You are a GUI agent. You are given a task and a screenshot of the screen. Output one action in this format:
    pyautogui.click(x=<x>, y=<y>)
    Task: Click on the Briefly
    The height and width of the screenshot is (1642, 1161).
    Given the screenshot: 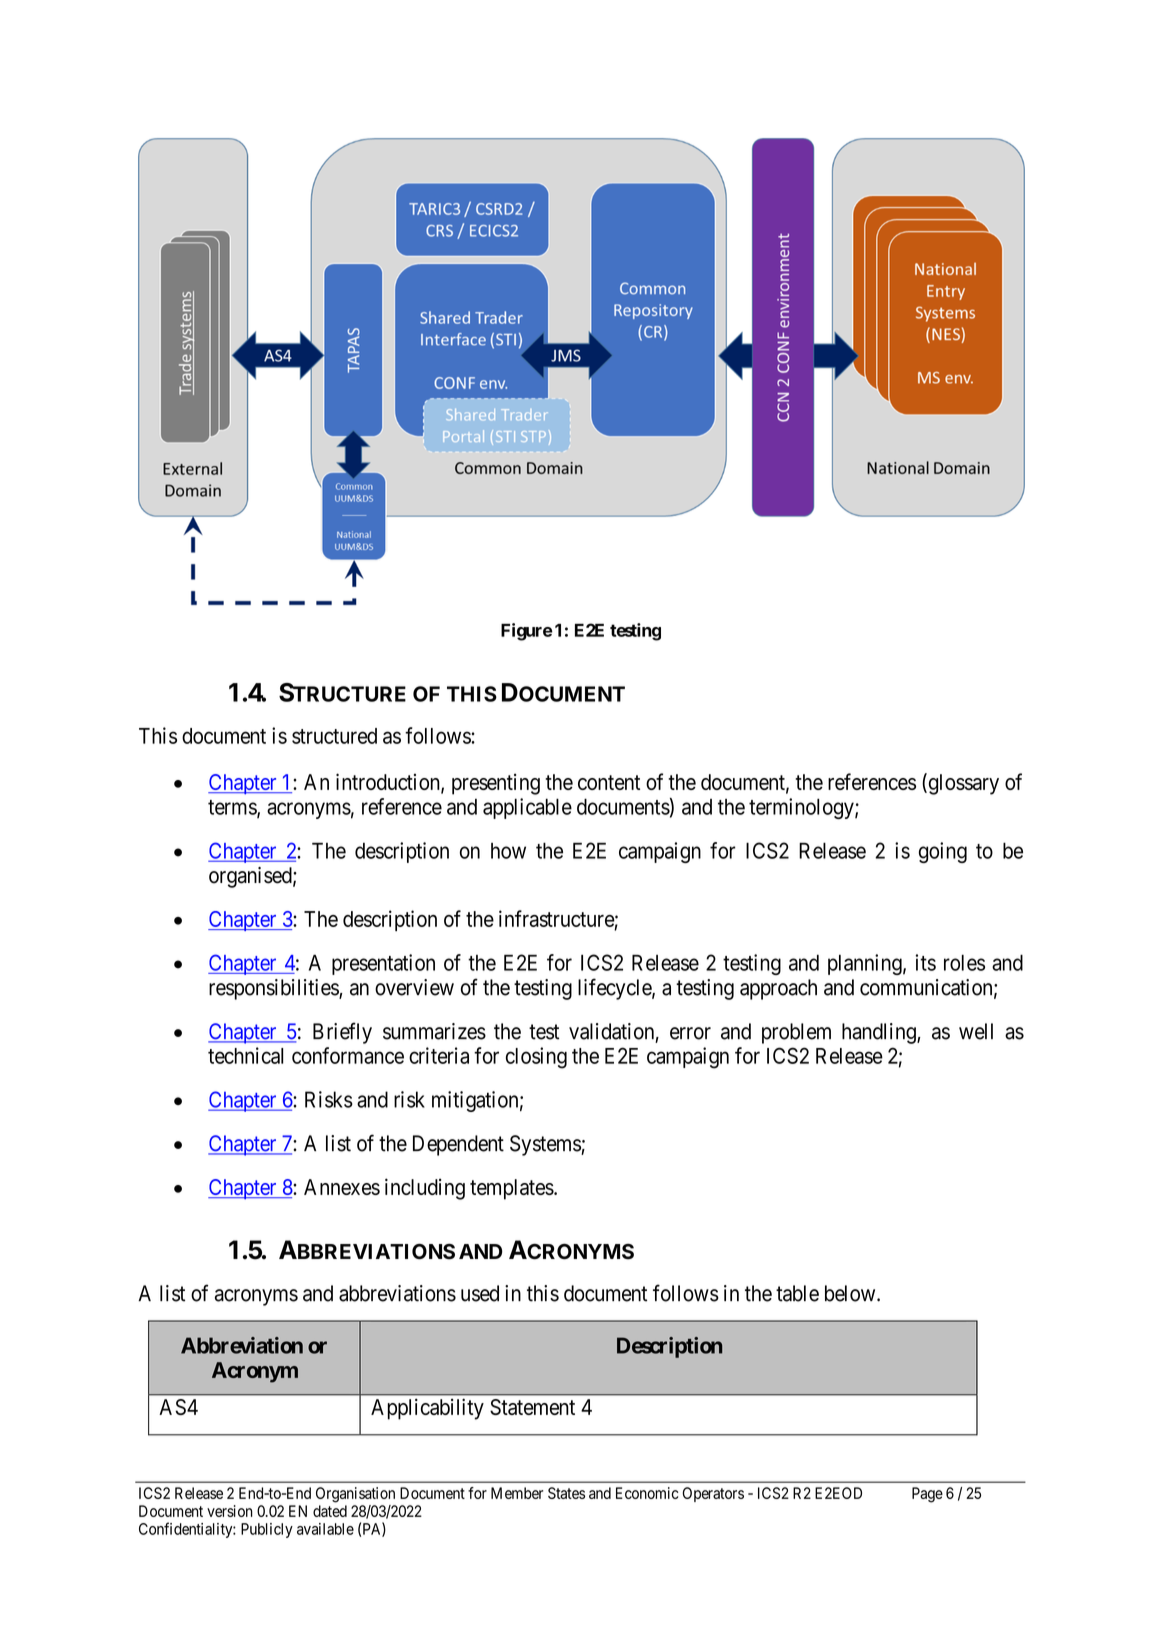 What is the action you would take?
    pyautogui.click(x=342, y=1033)
